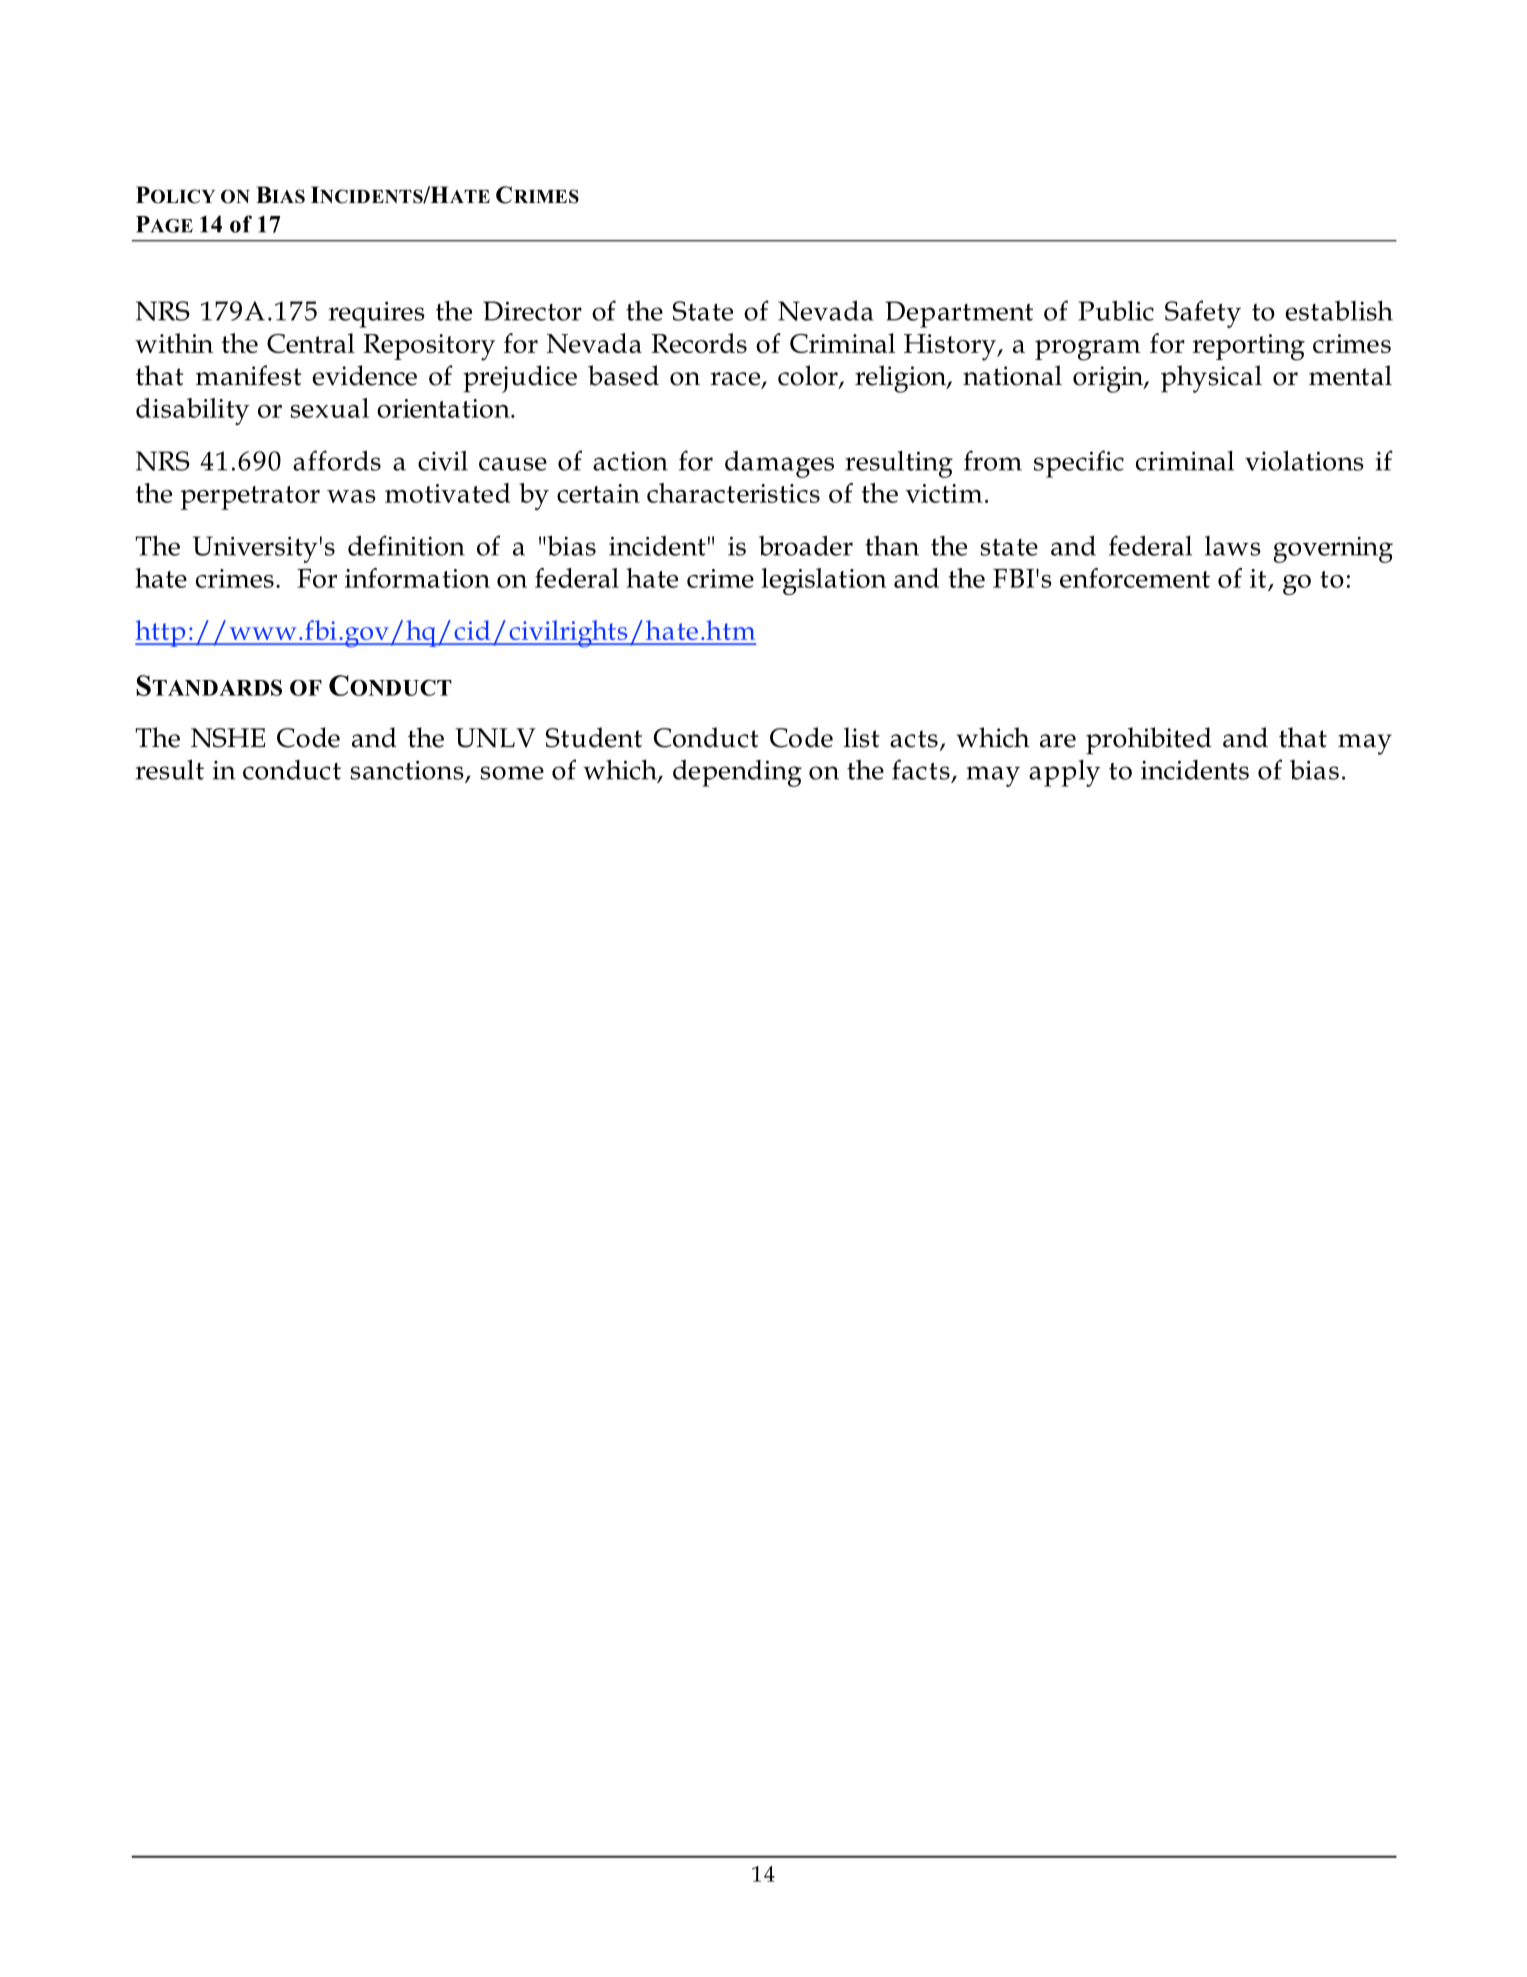 The image size is (1527, 1977). What do you see at coordinates (806, 545) in the image?
I see `broader` at bounding box center [806, 545].
